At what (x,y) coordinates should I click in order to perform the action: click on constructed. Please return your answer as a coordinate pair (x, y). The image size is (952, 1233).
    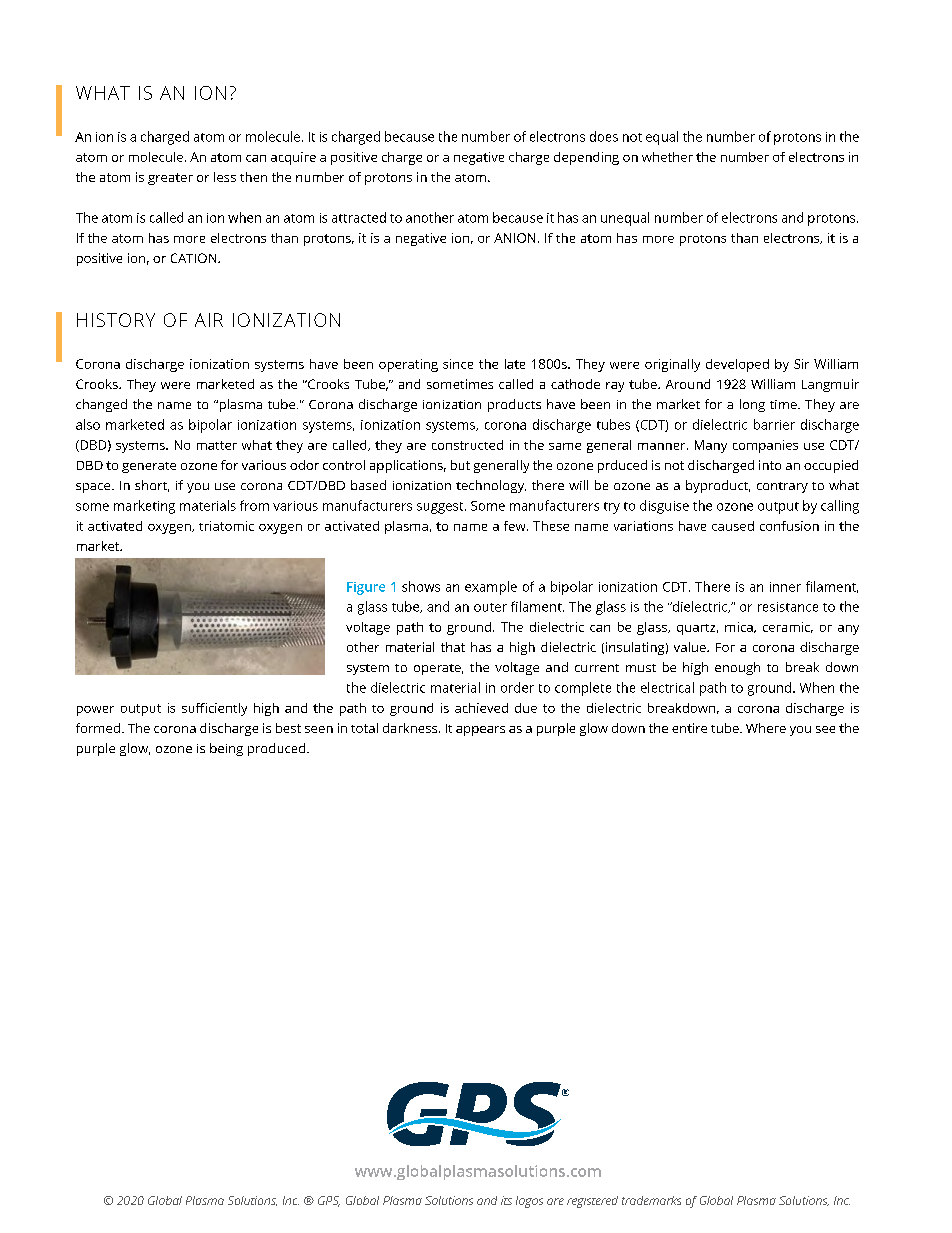
    Looking at the image, I should click on (467, 445).
